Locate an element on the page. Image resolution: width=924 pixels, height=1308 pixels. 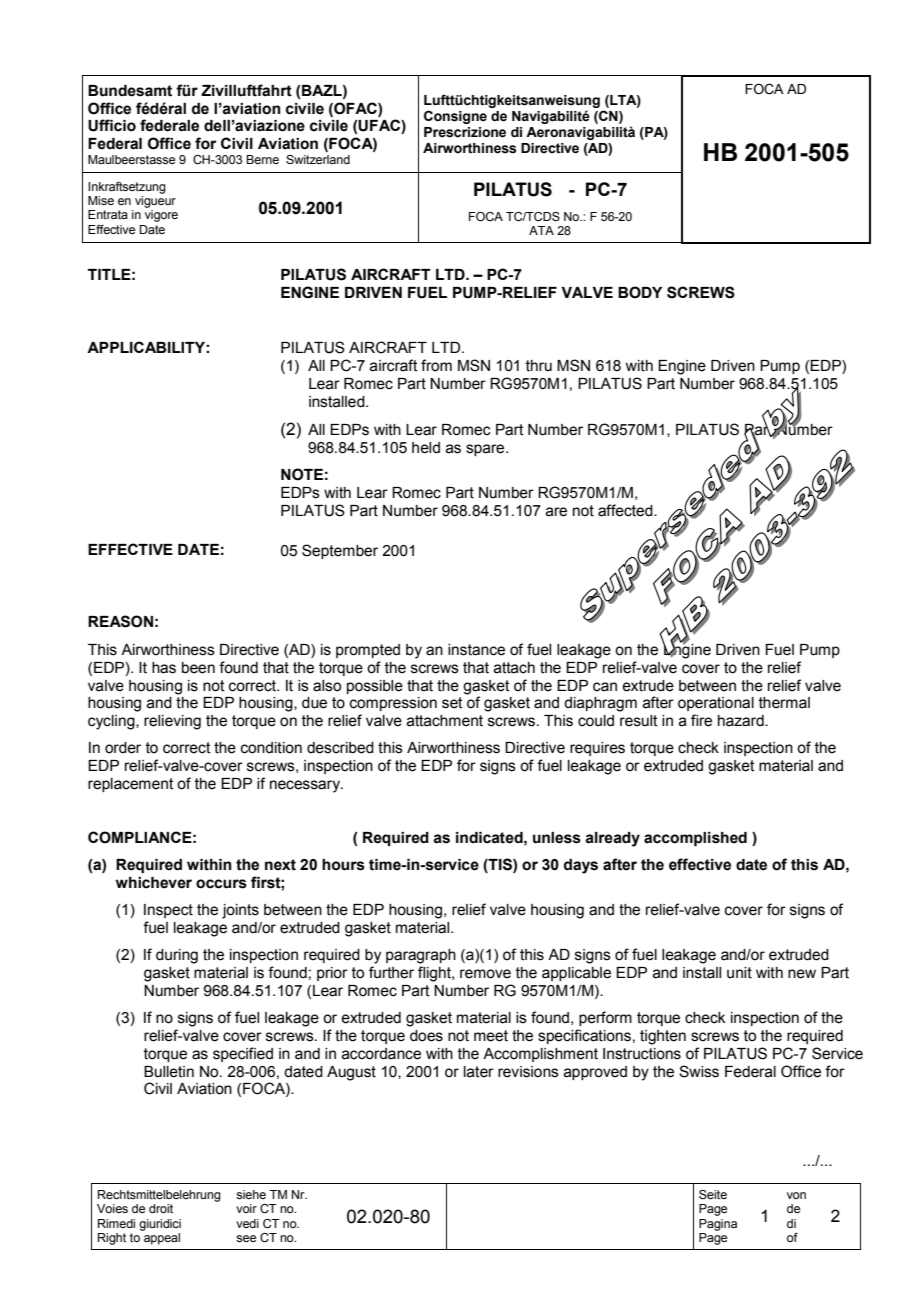
held is located at coordinates (426, 448).
